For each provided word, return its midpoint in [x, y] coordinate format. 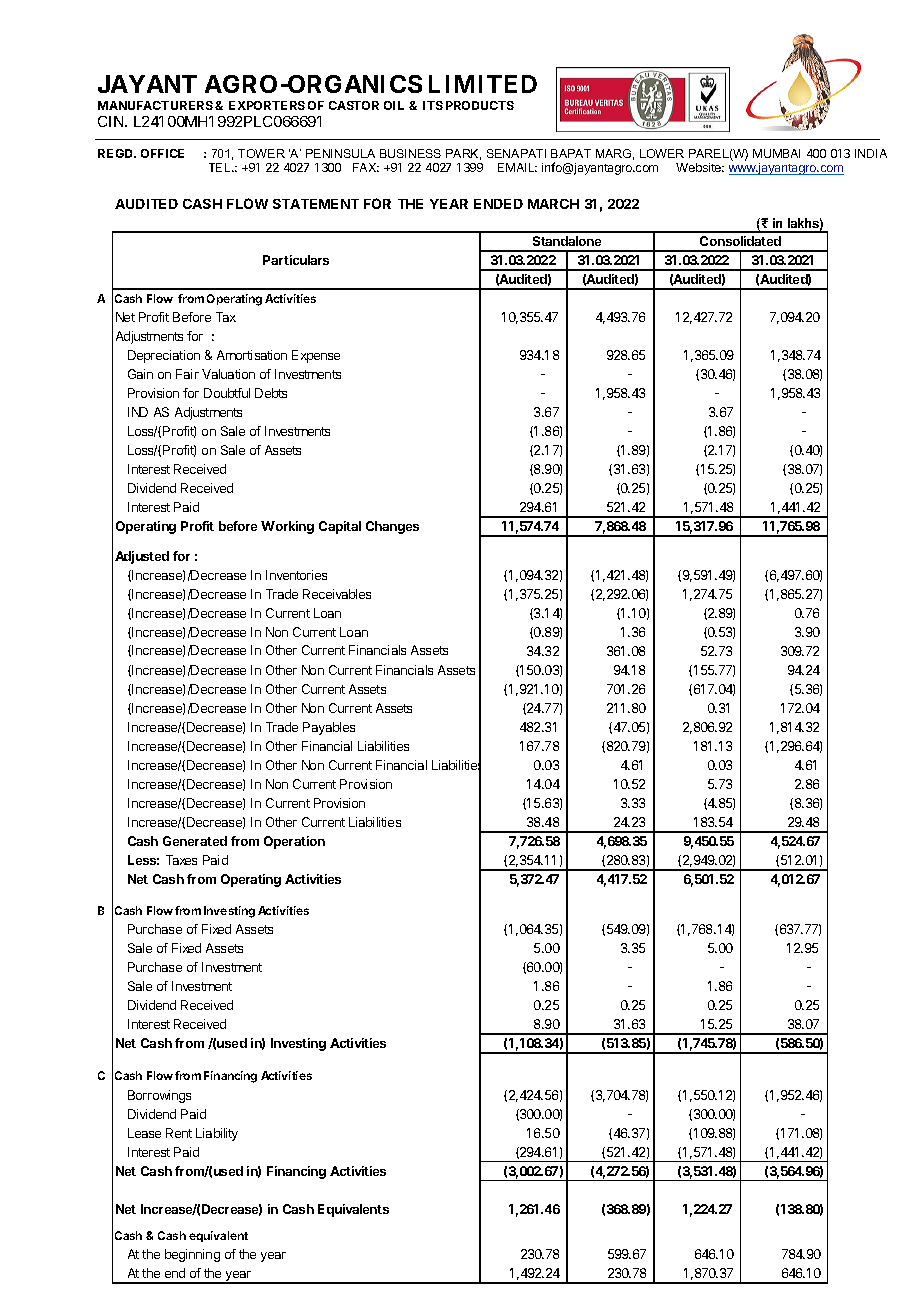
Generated [195, 841]
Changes [392, 527]
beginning [192, 1255]
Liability [217, 1134]
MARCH [553, 204]
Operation [294, 842]
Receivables [337, 594]
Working [287, 527]
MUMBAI [776, 153]
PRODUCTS [480, 105]
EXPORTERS [267, 105]
